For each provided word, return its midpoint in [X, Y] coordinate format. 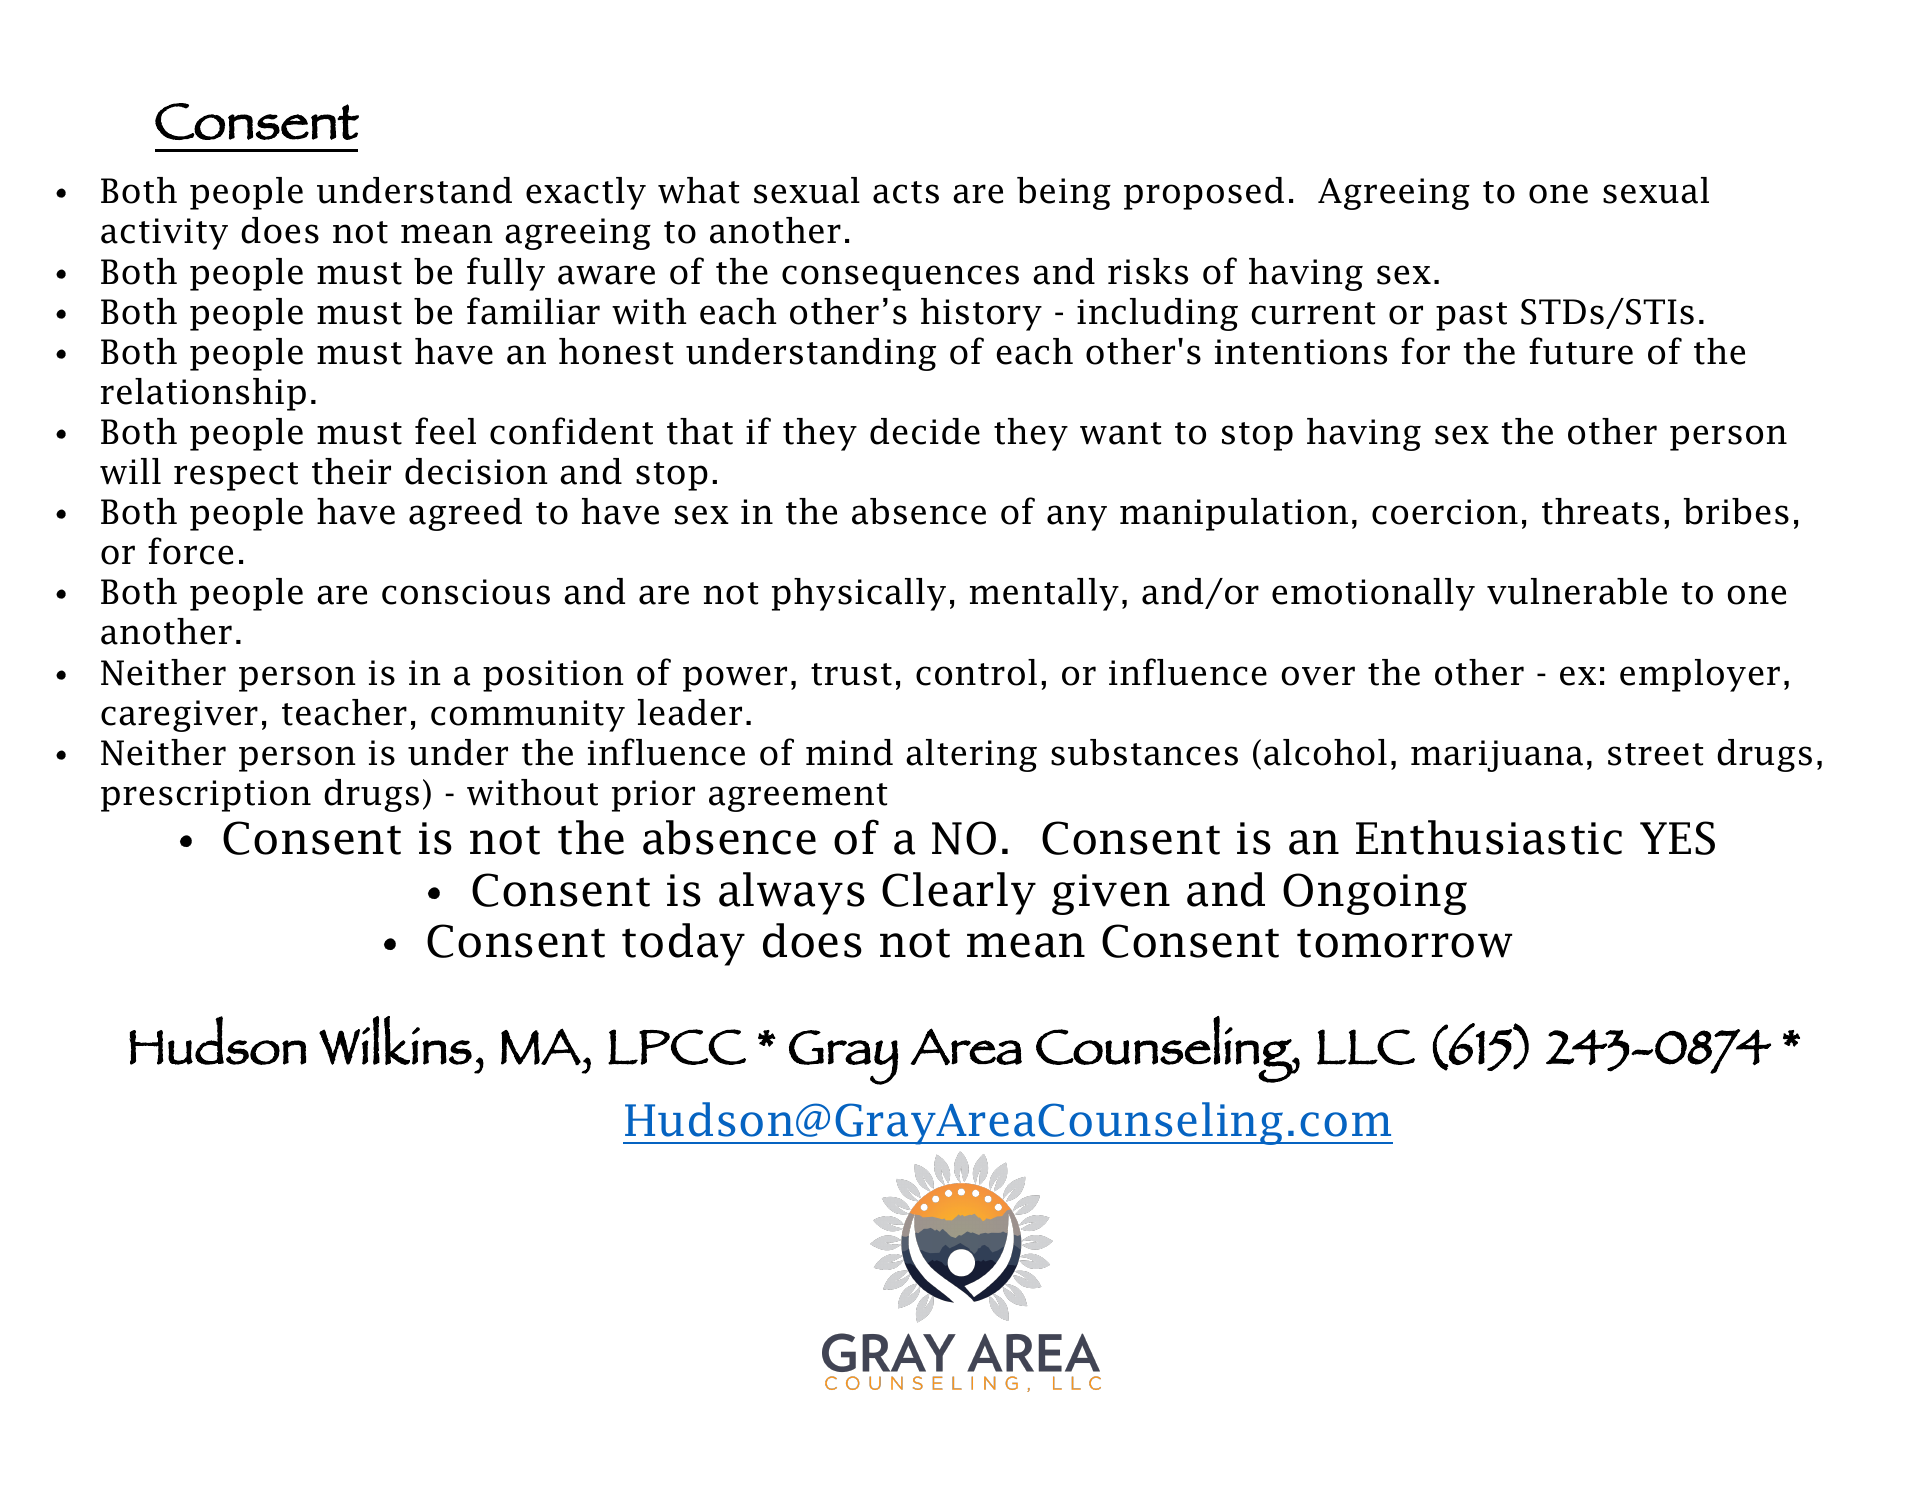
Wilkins [395, 1040]
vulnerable [1577, 591]
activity [164, 234]
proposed [1204, 193]
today [683, 944]
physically [859, 594]
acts [906, 192]
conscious [466, 592]
